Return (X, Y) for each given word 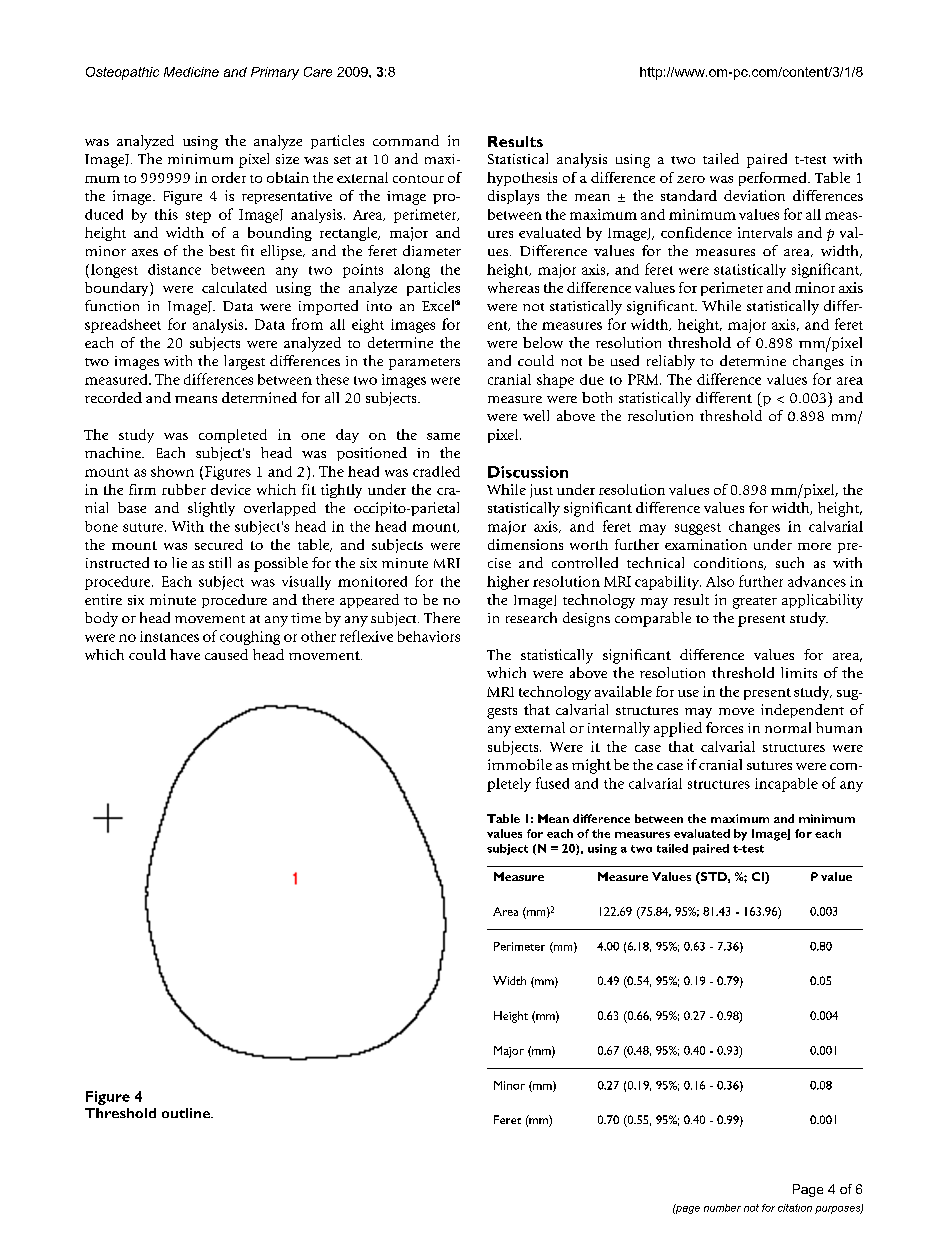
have (185, 654)
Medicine (191, 72)
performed (774, 179)
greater (755, 603)
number (722, 1208)
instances (169, 636)
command (406, 140)
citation (795, 1208)
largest (244, 362)
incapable (786, 785)
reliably (671, 362)
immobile (520, 764)
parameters (424, 364)
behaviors (429, 636)
